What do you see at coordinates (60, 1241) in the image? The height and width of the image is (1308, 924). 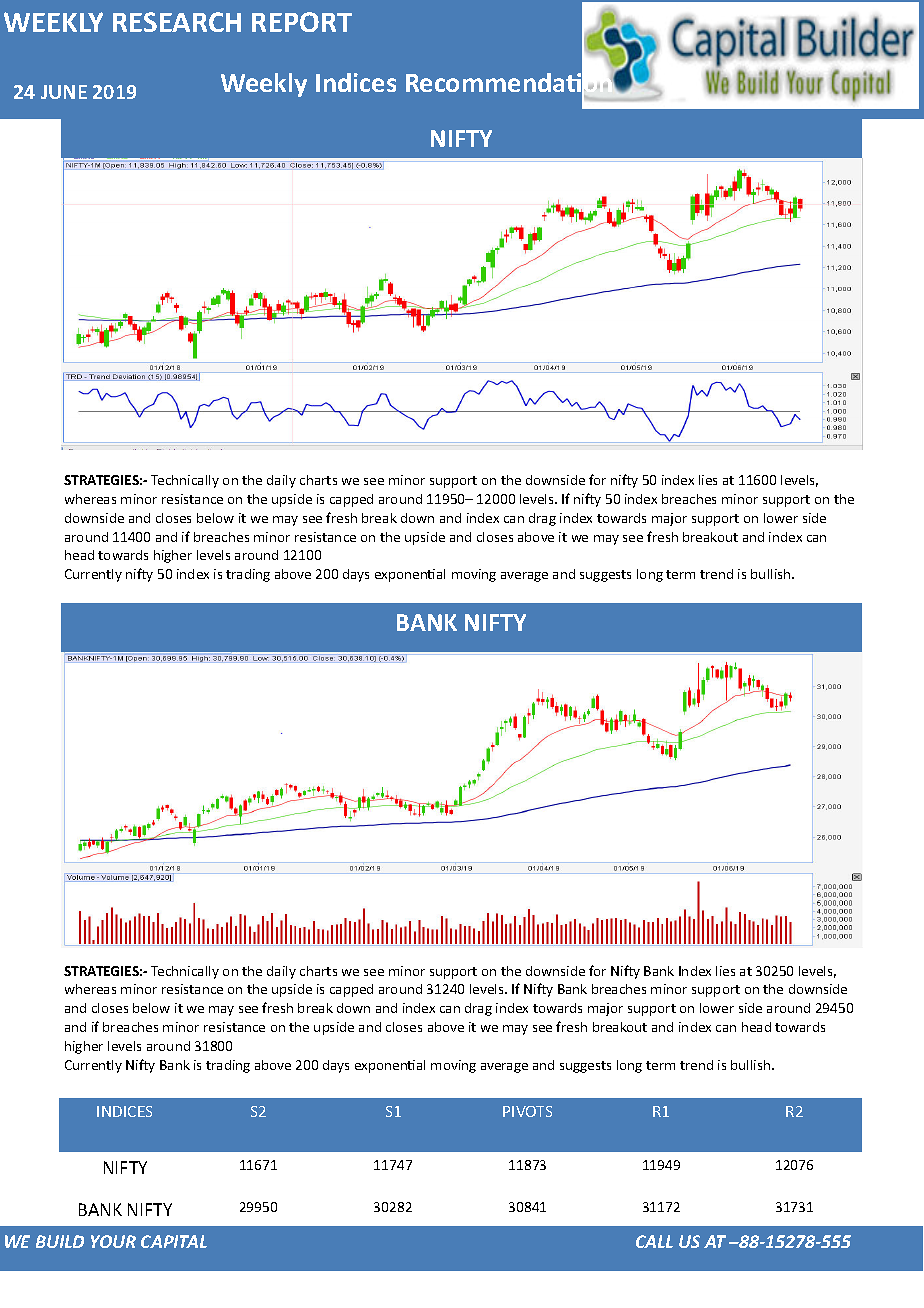 I see `BUILD` at bounding box center [60, 1241].
